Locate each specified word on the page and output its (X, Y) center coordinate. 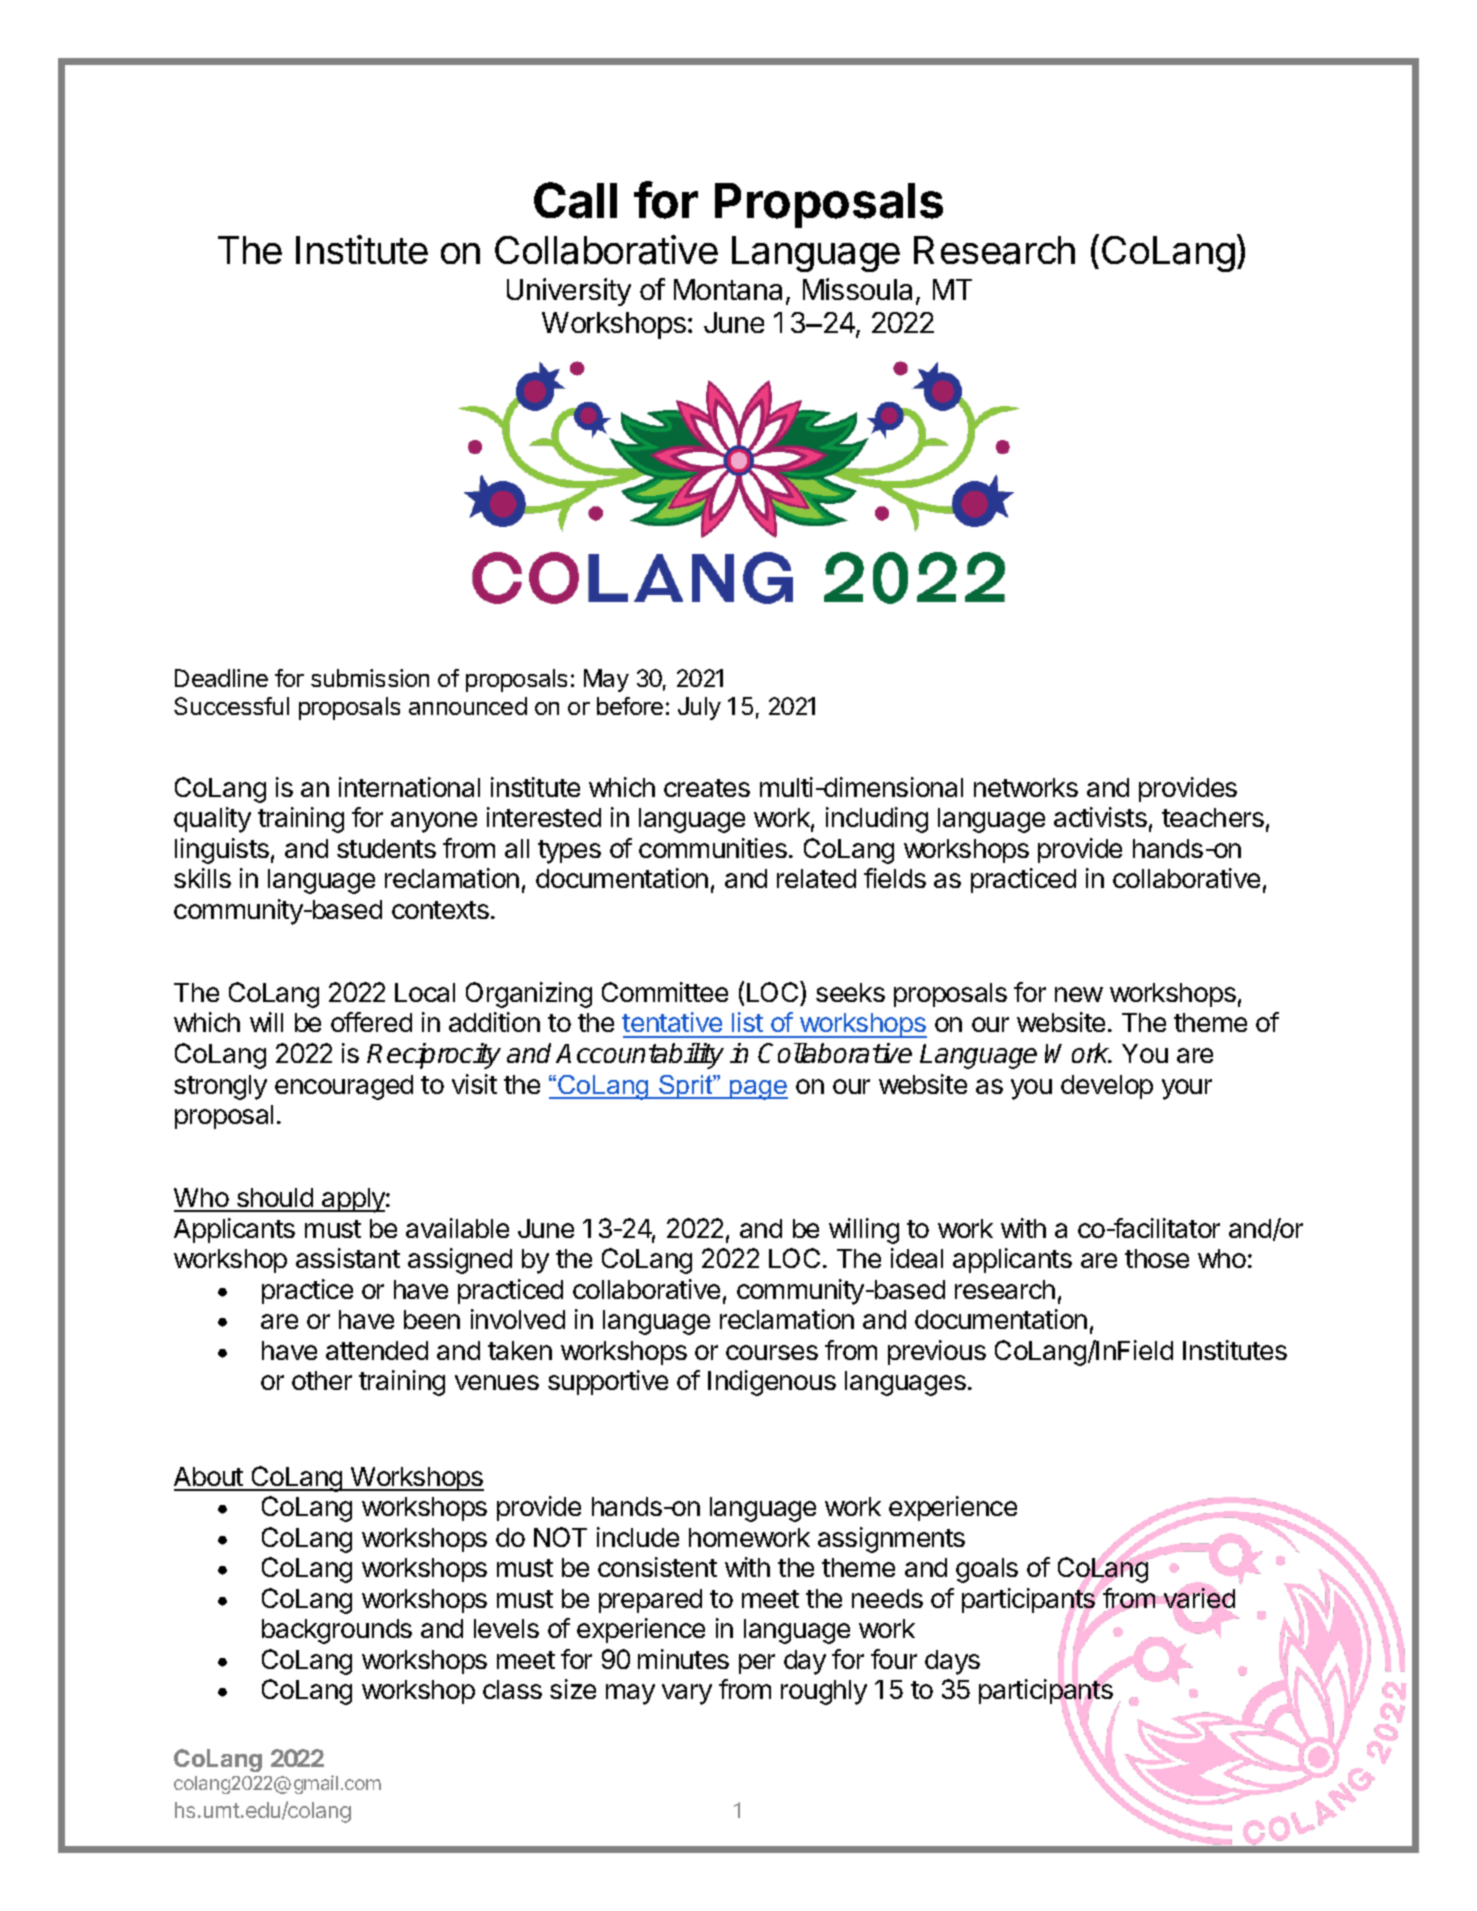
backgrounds (337, 1631)
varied (1198, 1599)
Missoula (857, 289)
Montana (728, 289)
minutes (683, 1659)
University (569, 292)
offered (371, 1022)
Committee (665, 992)
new (1079, 994)
